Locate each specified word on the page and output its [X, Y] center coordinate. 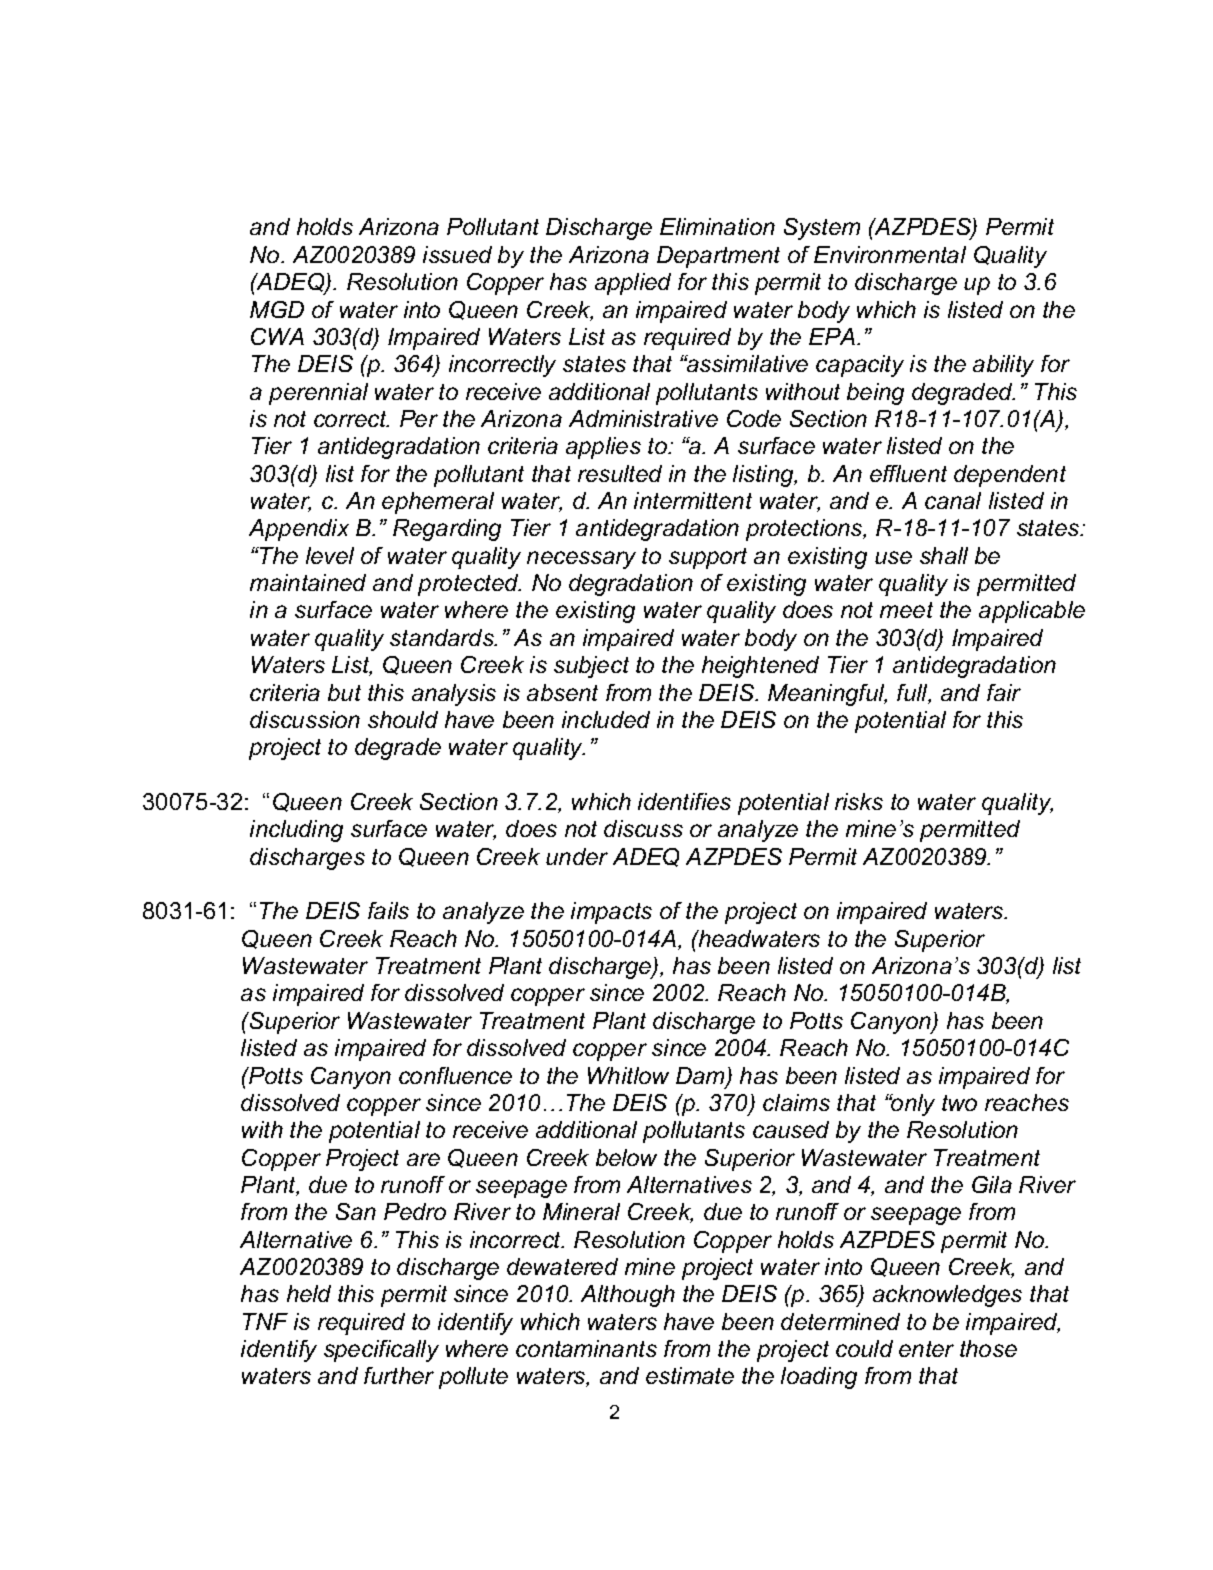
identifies [684, 801]
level [330, 555]
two [959, 1103]
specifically [381, 1351]
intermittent [693, 500]
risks [859, 801]
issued [457, 254]
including [296, 831]
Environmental [890, 254]
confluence [455, 1075]
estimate [690, 1375]
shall [944, 555]
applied [633, 284]
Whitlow [628, 1075]
